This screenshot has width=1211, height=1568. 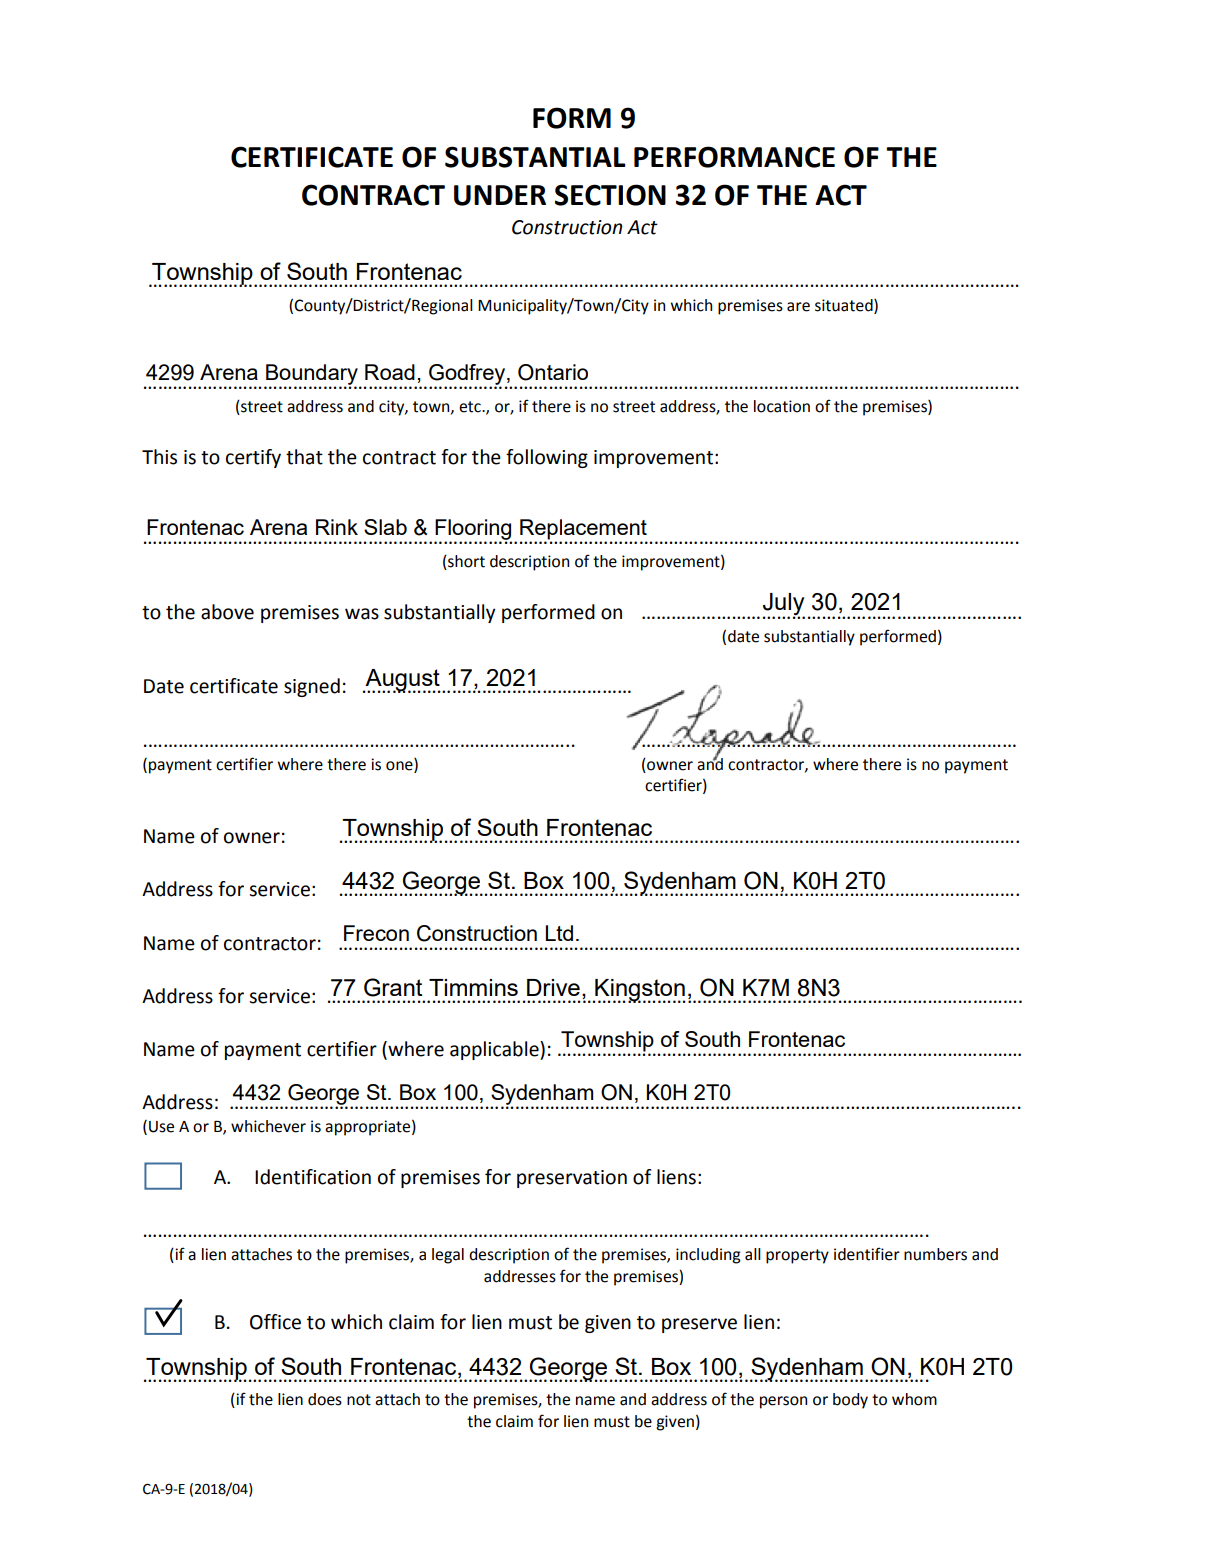 I want to click on Identification, so click(x=313, y=1177).
